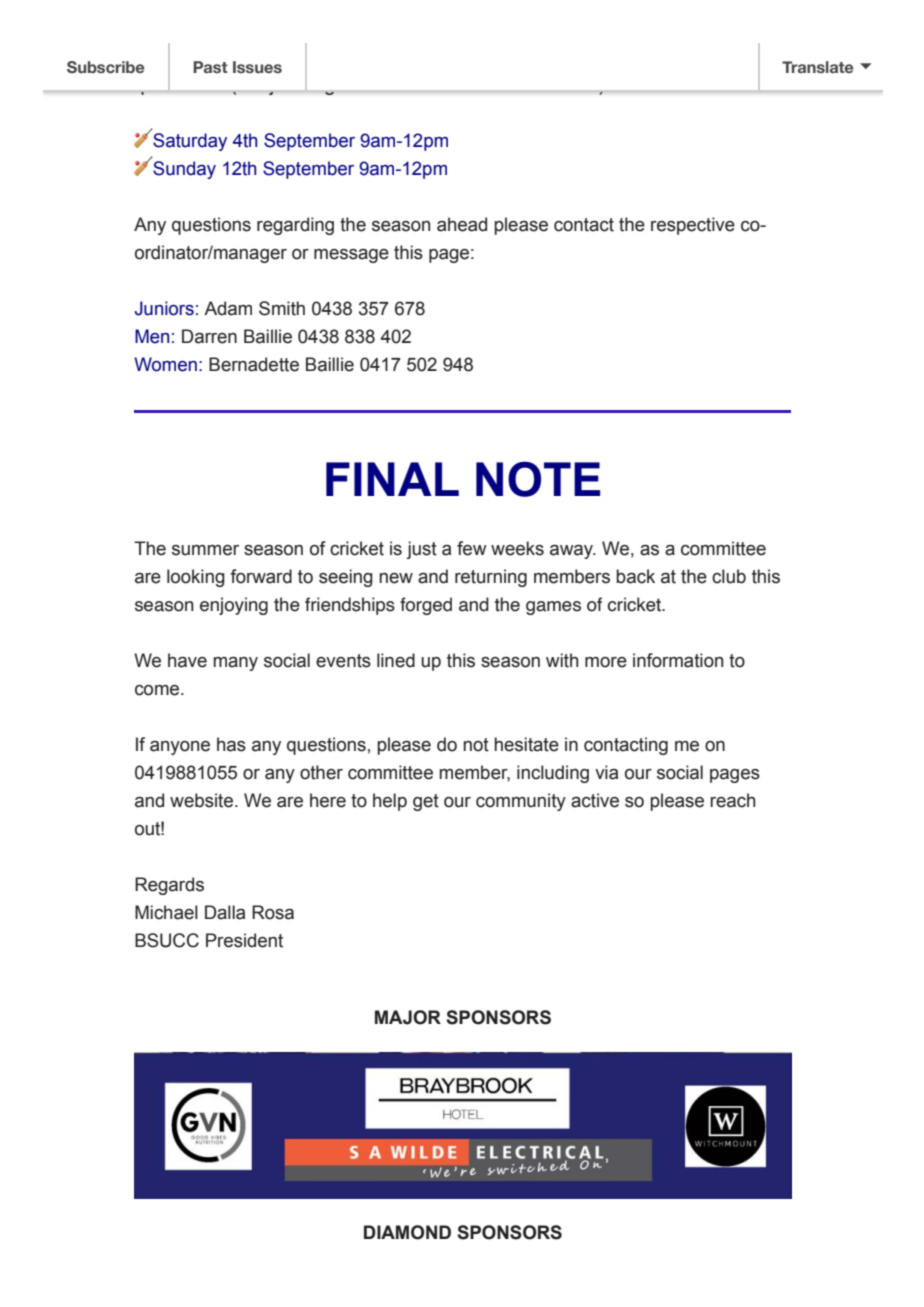  What do you see at coordinates (818, 67) in the page?
I see `Translate` at bounding box center [818, 67].
